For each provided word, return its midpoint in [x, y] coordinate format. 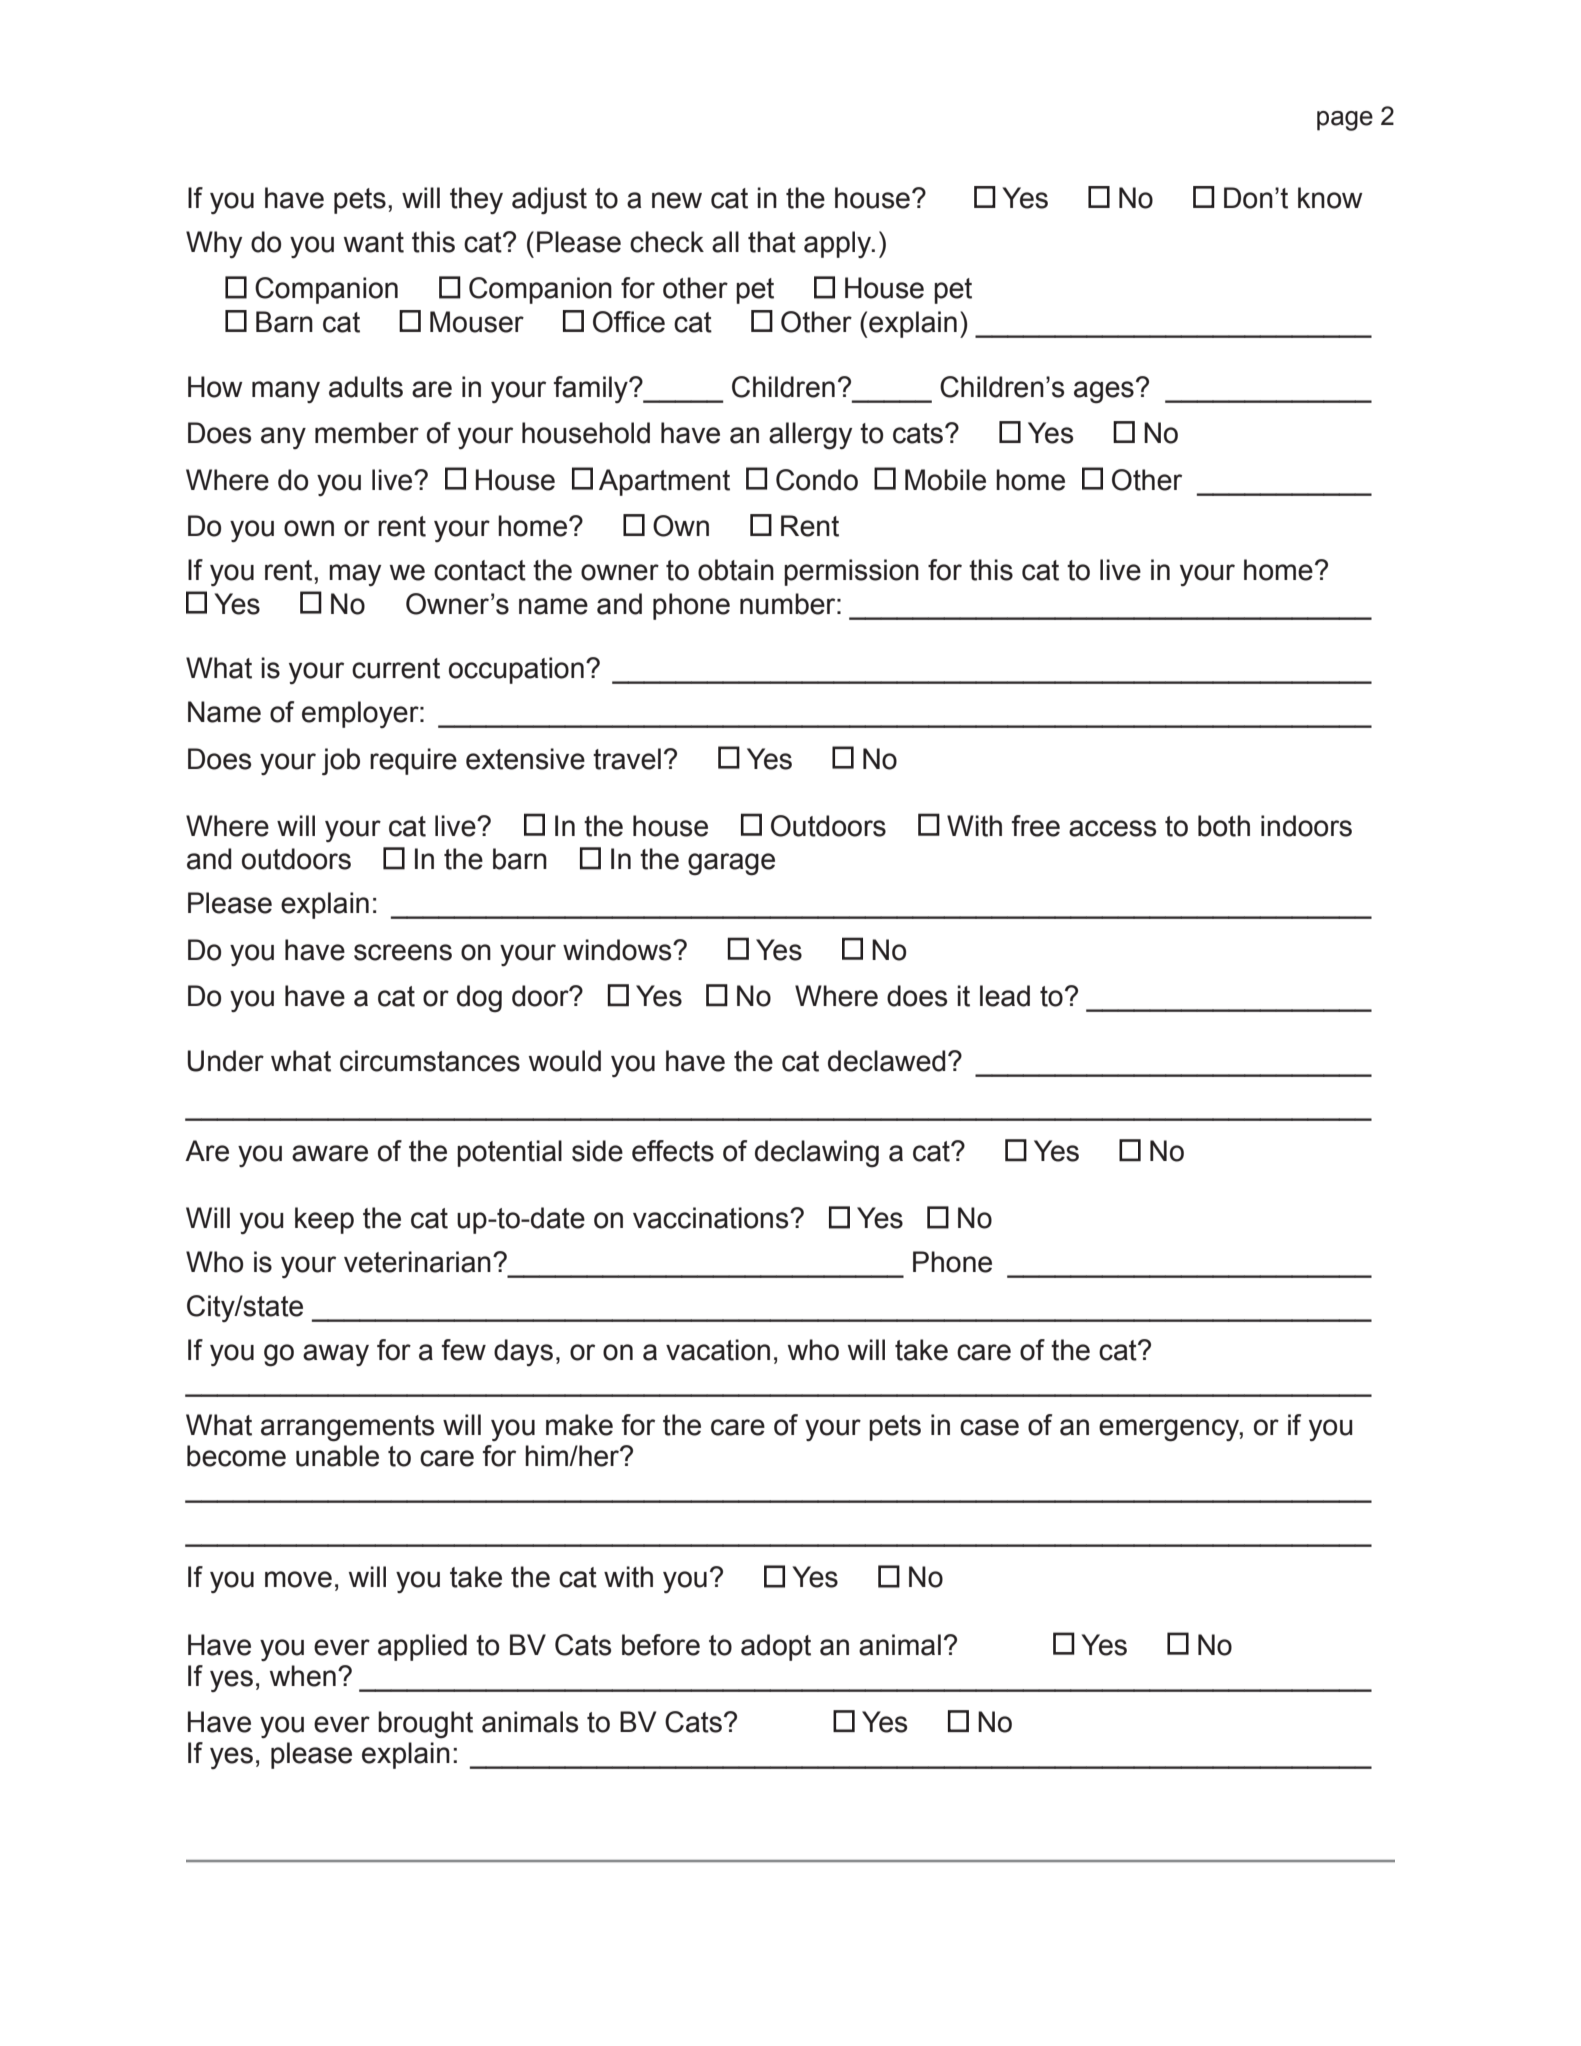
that [772, 242]
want [374, 242]
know [1330, 198]
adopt [776, 1647]
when [303, 1676]
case [989, 1427]
